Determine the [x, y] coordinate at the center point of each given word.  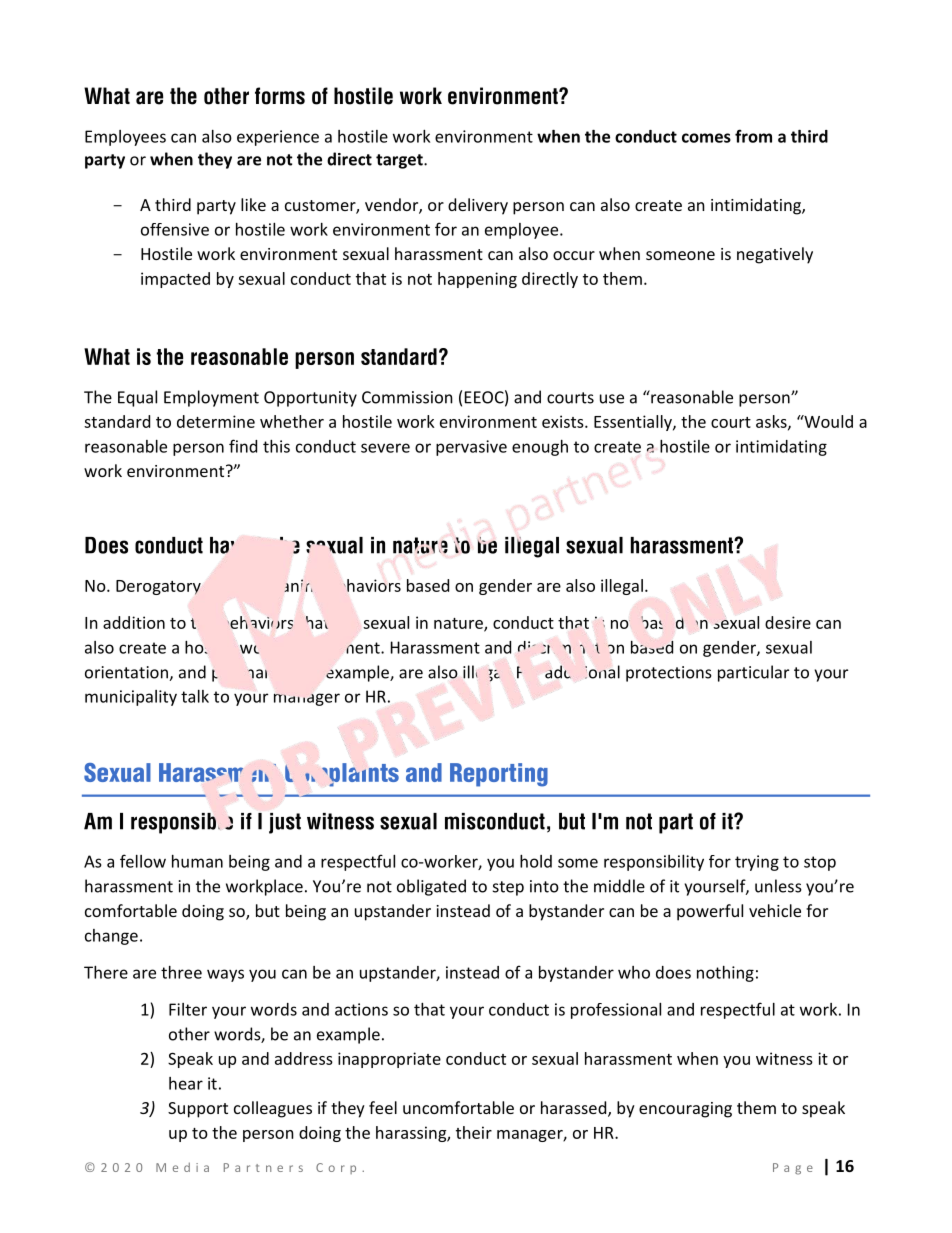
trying [757, 863]
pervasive [471, 448]
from [753, 136]
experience [278, 138]
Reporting [499, 775]
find [243, 446]
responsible [182, 823]
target [400, 161]
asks [772, 422]
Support [198, 1110]
